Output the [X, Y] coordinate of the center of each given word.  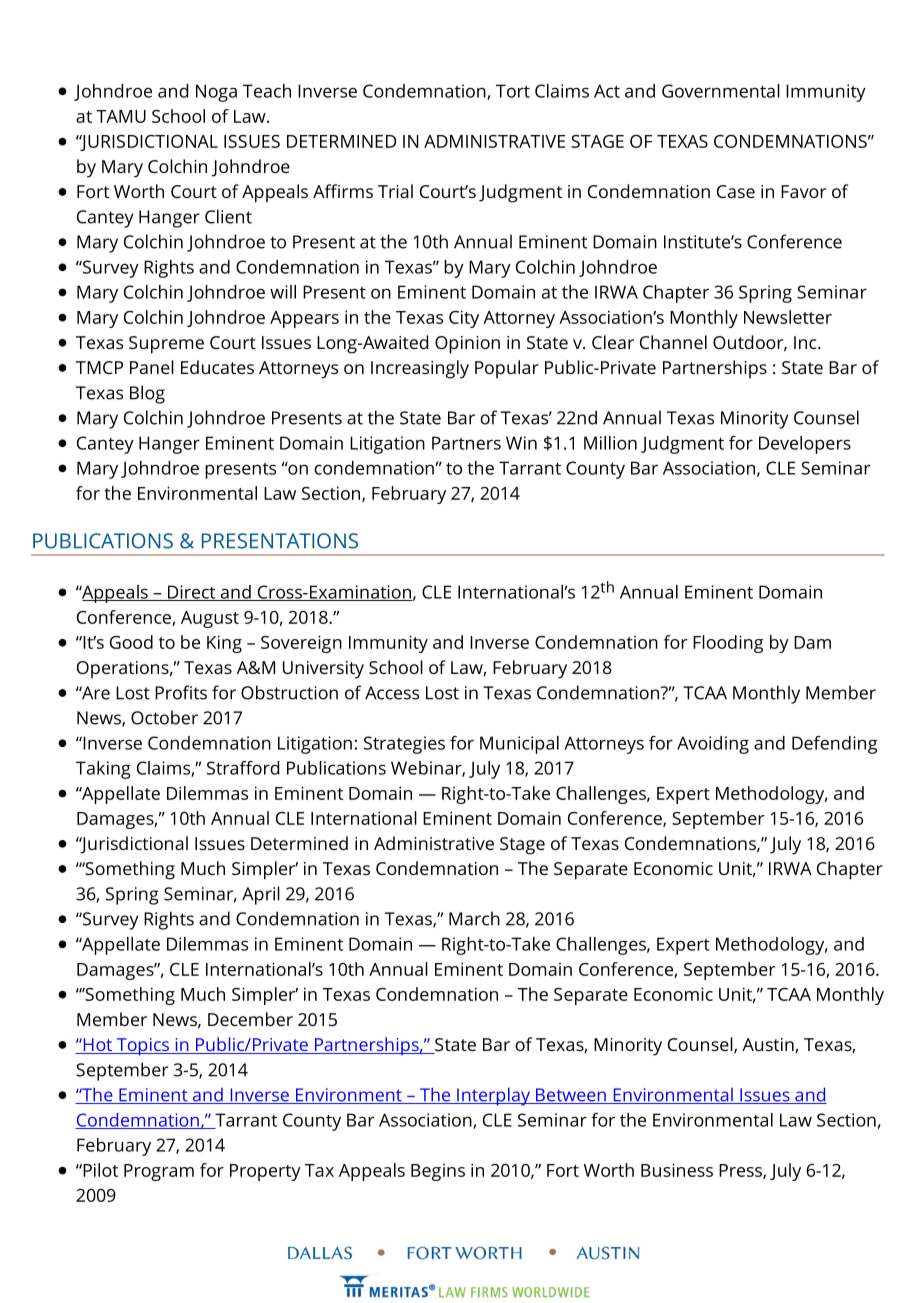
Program [159, 1172]
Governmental [721, 91]
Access [392, 693]
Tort [513, 91]
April [261, 895]
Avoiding [713, 745]
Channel [673, 342]
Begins [438, 1172]
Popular [507, 369]
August [210, 619]
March [474, 918]
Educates [217, 367]
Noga [216, 93]
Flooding [728, 644]
